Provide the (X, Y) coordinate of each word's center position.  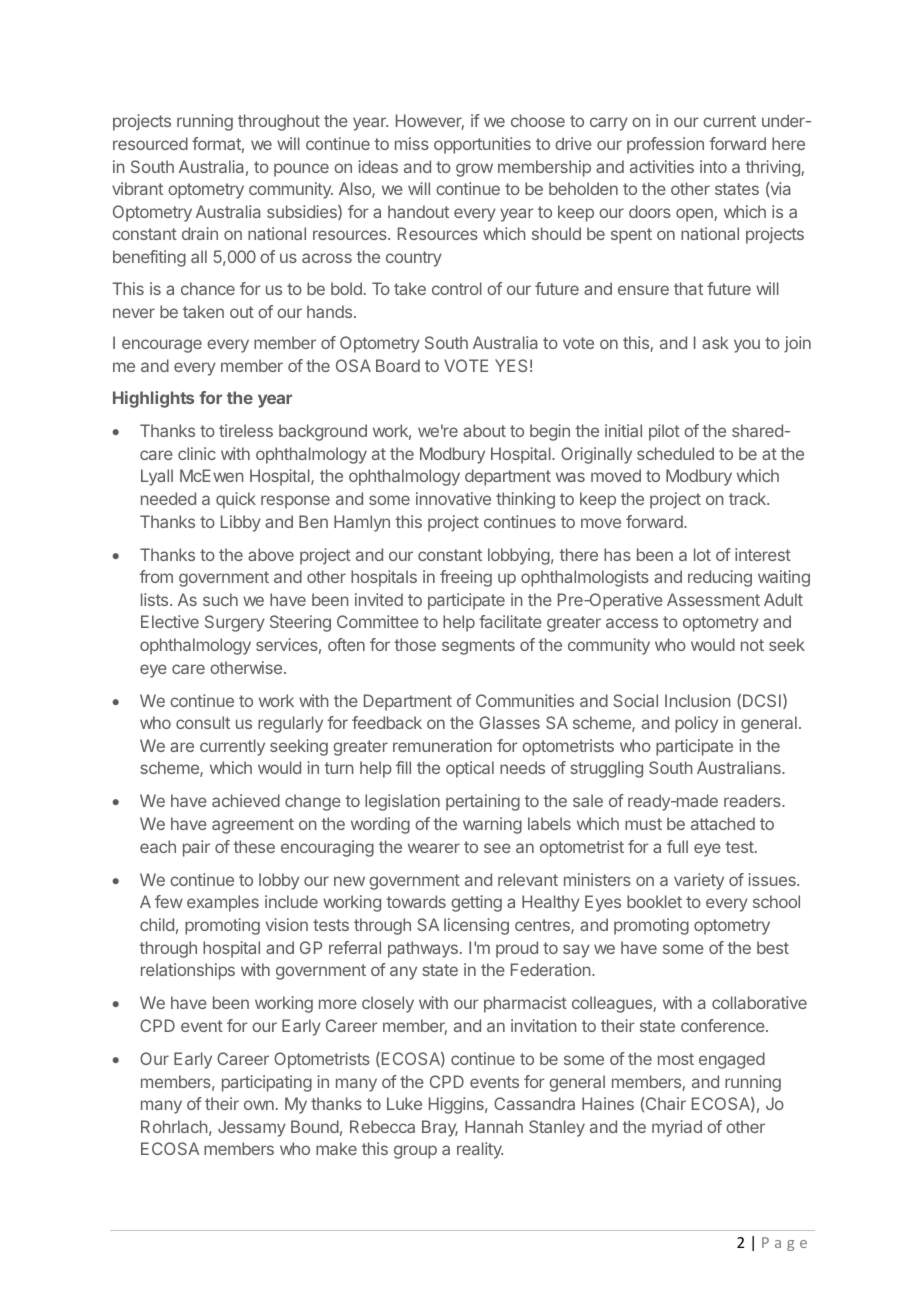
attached (723, 823)
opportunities (482, 145)
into (713, 166)
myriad (677, 1128)
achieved (246, 800)
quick (236, 500)
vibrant (137, 188)
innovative (453, 498)
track (748, 498)
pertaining (483, 802)
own (259, 1105)
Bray (440, 1128)
